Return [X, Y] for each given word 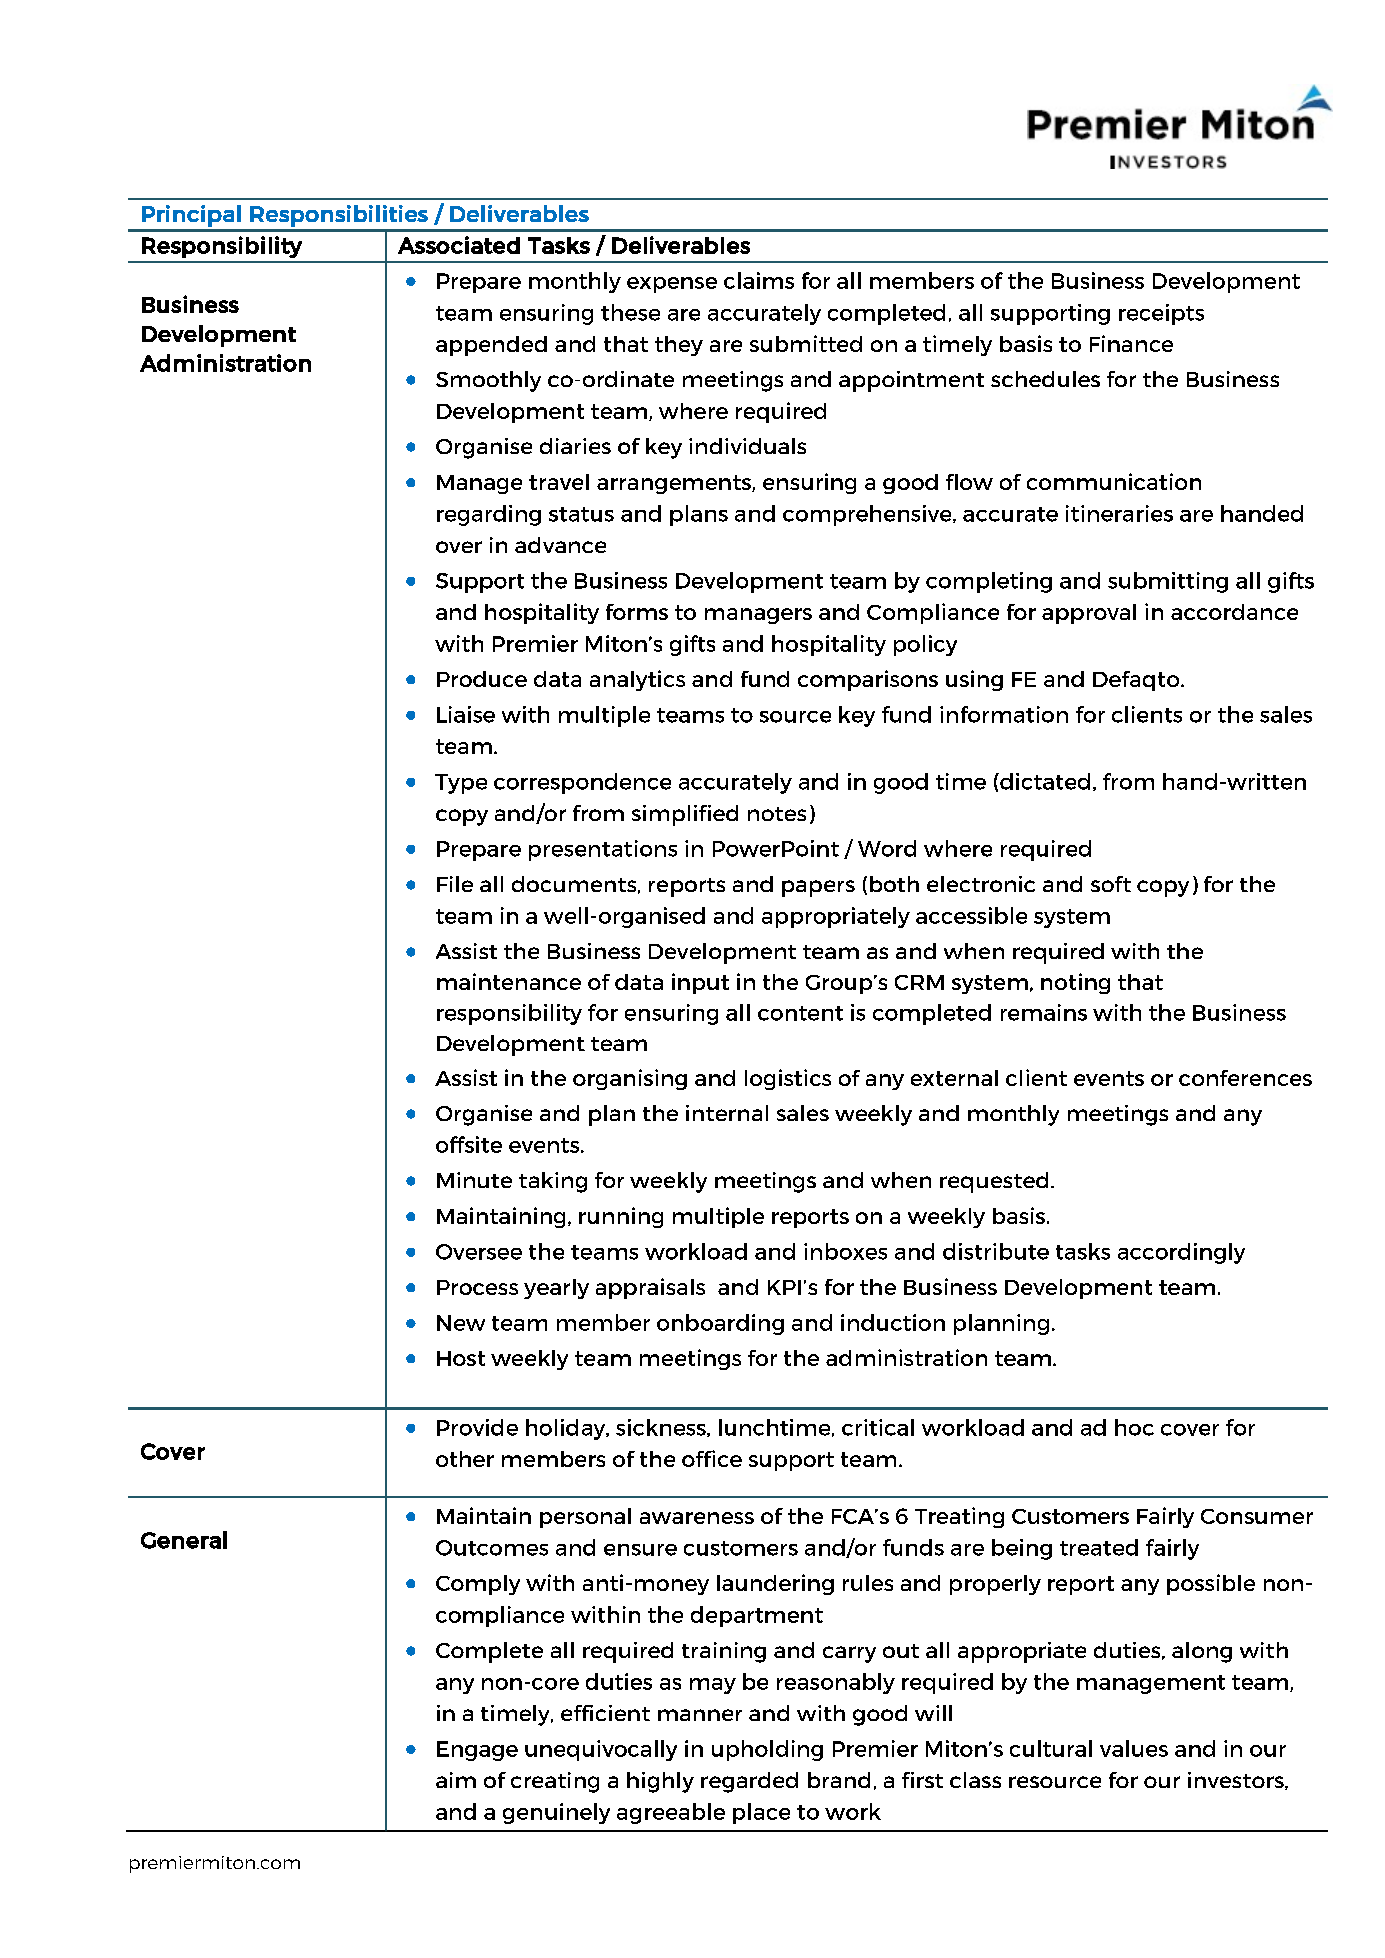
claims [759, 280]
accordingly [1181, 1253]
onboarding [720, 1324]
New [461, 1323]
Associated [459, 245]
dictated [1044, 781]
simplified [685, 815]
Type [461, 784]
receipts [1161, 314]
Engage [477, 1751]
